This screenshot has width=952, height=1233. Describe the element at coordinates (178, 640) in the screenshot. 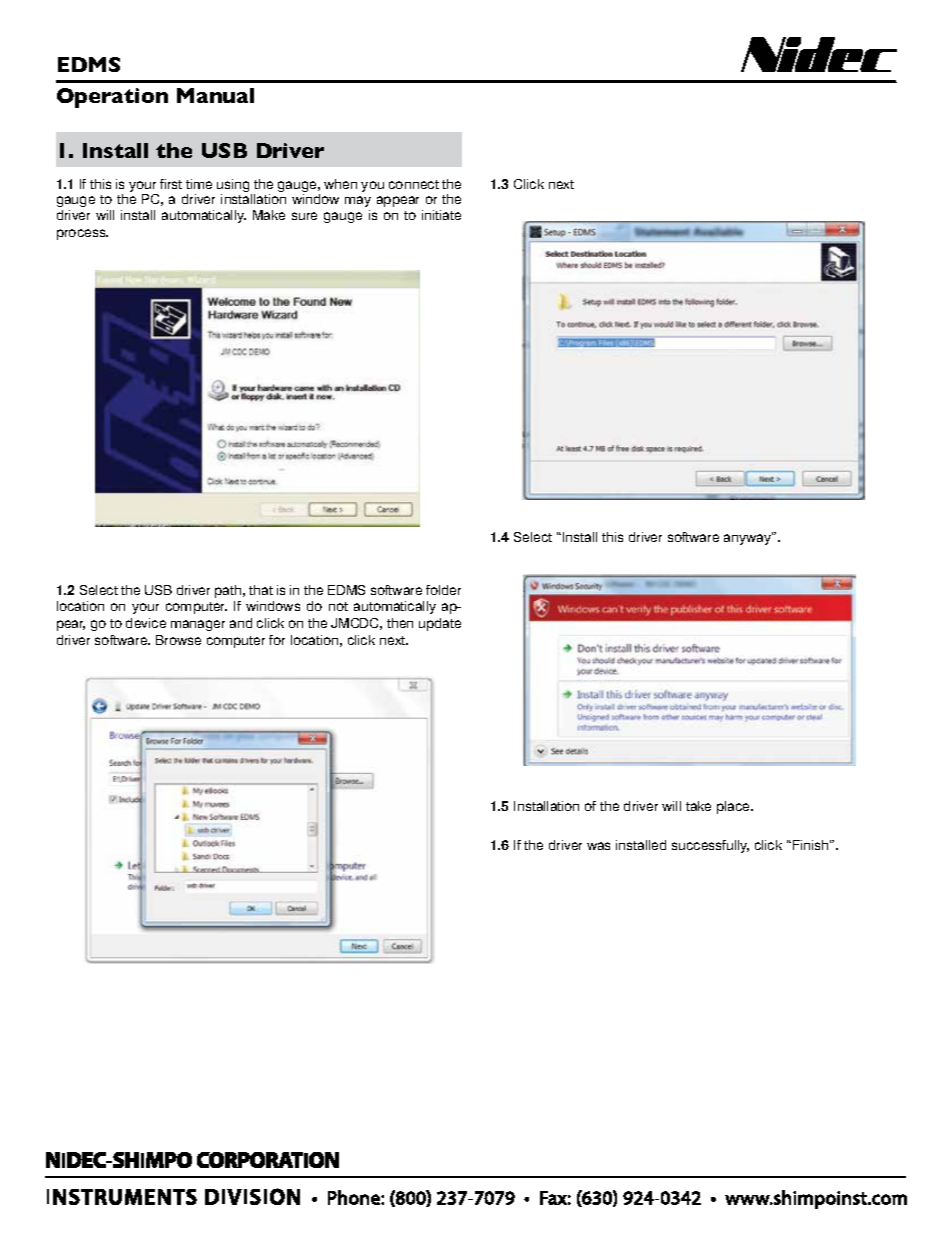

I see `Browse` at that location.
